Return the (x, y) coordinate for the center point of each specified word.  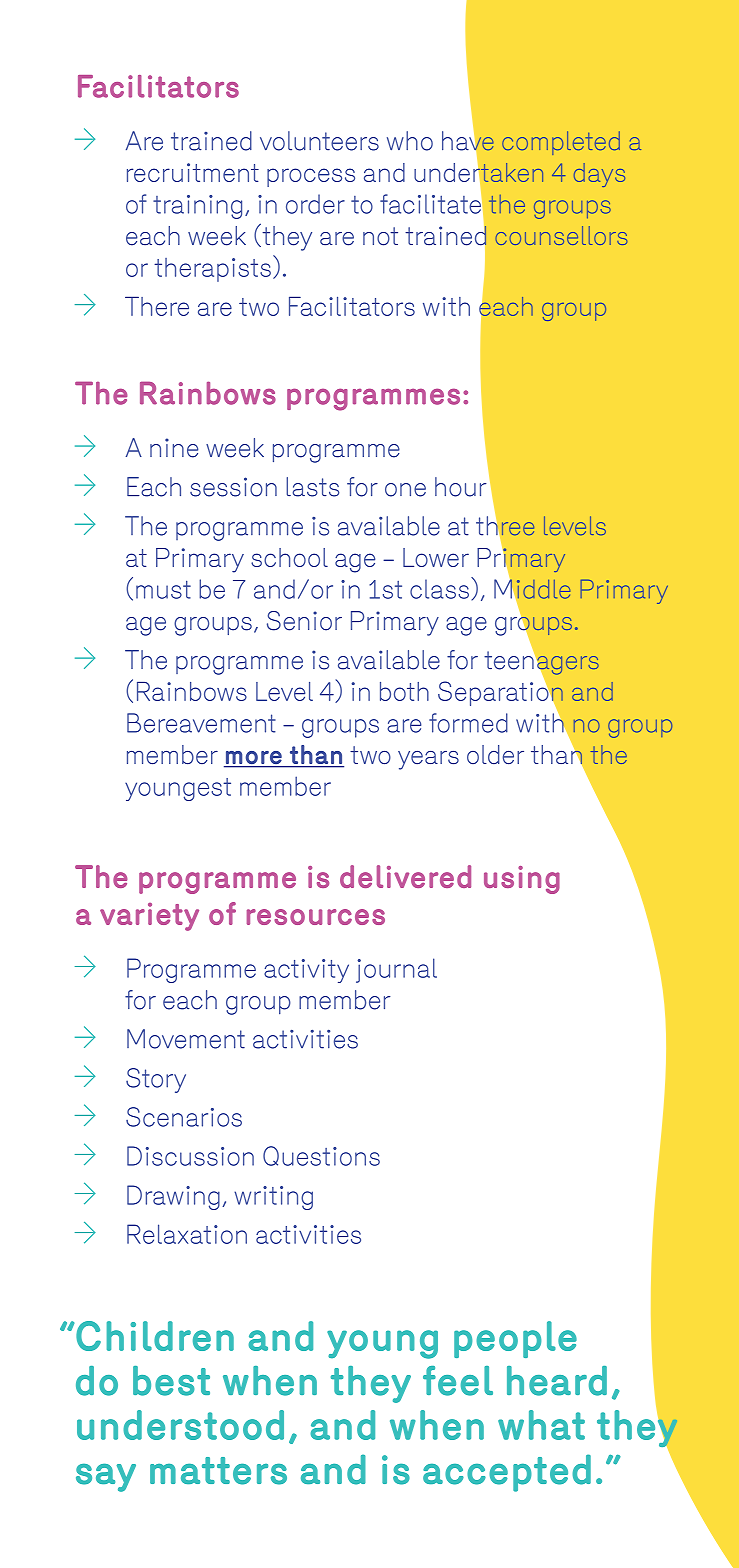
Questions (321, 1156)
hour (461, 487)
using (522, 880)
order (315, 204)
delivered (405, 876)
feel (458, 1381)
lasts (312, 487)
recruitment (193, 172)
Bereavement (201, 723)
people (515, 1339)
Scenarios (184, 1117)
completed (561, 143)
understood (180, 1425)
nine (174, 448)
